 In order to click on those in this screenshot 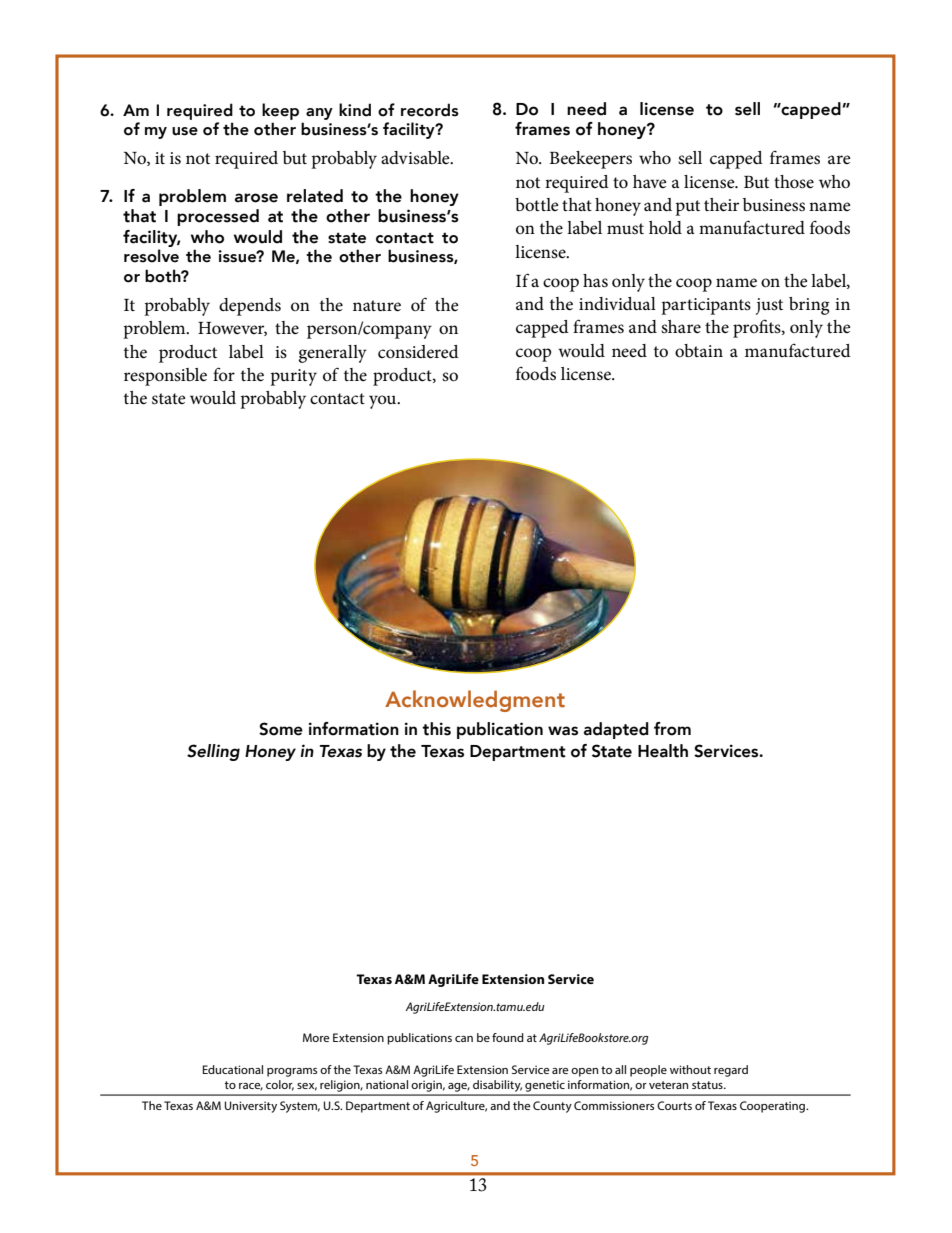, I will do `click(794, 182)`.
